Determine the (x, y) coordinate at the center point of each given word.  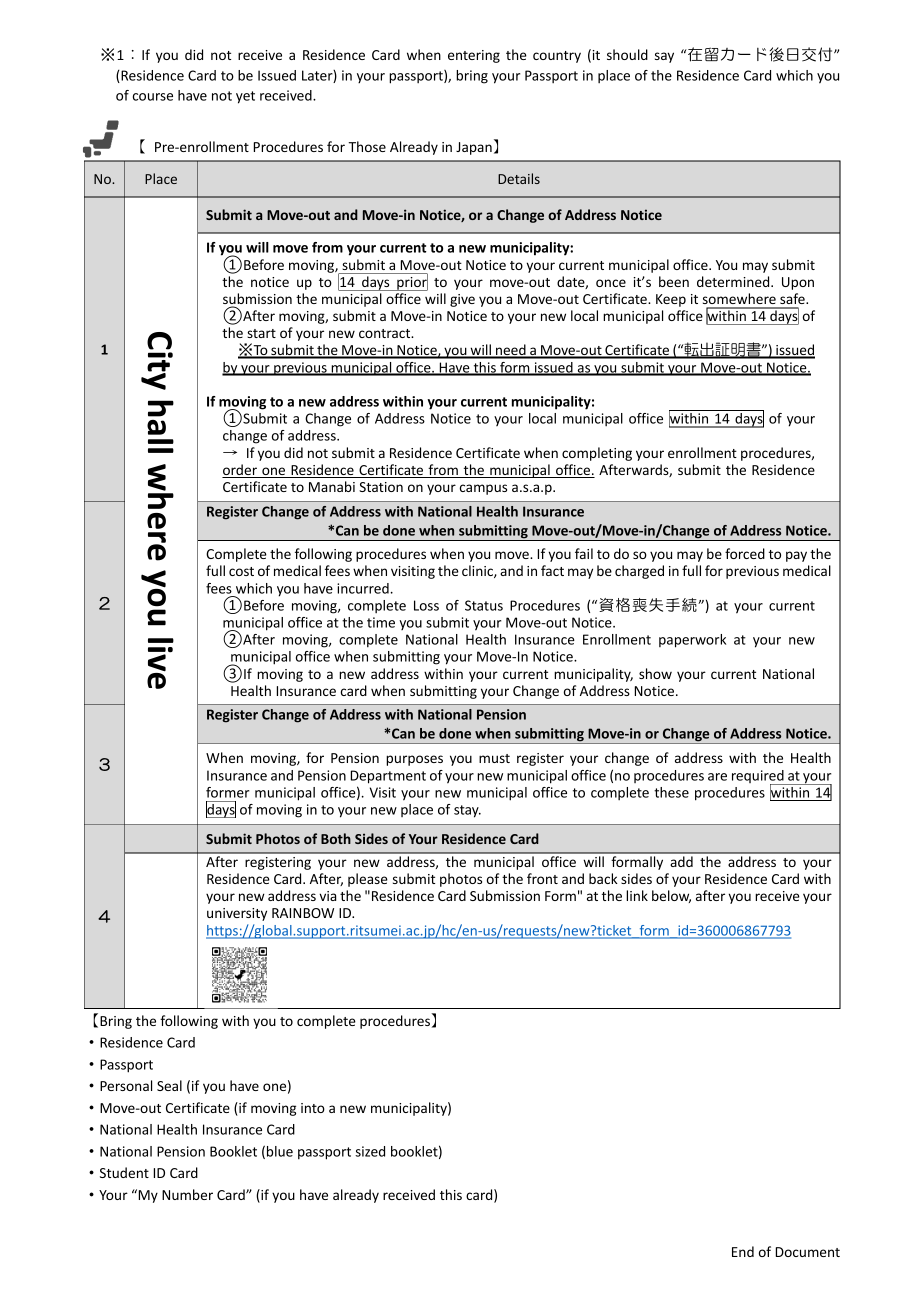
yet (245, 97)
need (511, 351)
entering (474, 56)
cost (241, 571)
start (261, 333)
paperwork (692, 641)
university (237, 914)
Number (187, 1194)
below (671, 896)
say (664, 57)
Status (484, 605)
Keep (671, 300)
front (542, 878)
